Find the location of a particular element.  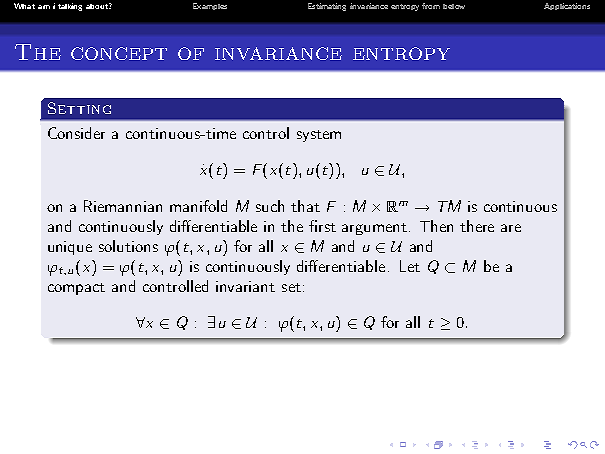

below is located at coordinates (454, 6).
